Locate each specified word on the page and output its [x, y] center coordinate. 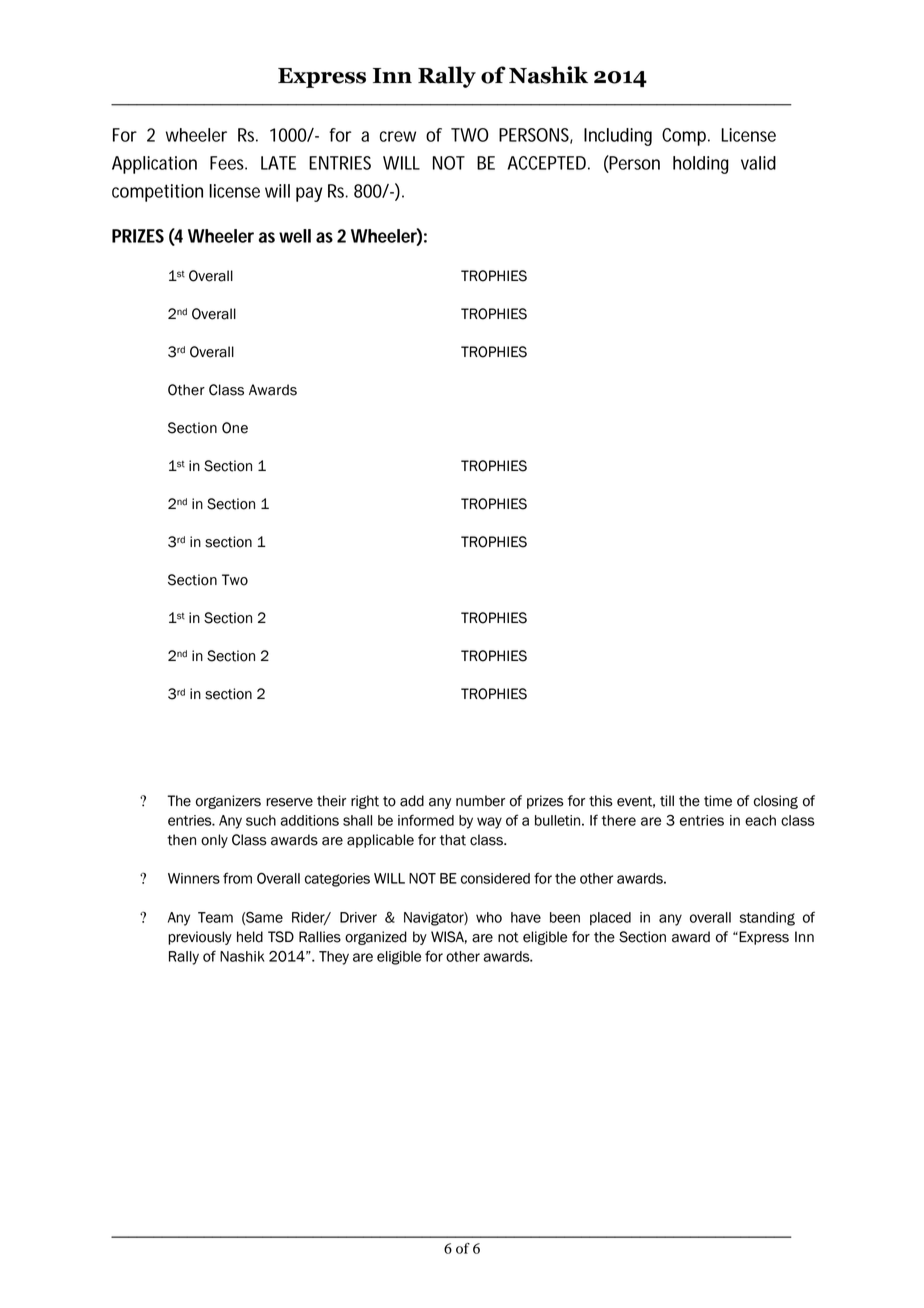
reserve [289, 802]
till [667, 801]
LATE [278, 163]
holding [701, 165]
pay [309, 194]
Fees [228, 163]
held [250, 937]
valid [758, 163]
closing [776, 802]
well [295, 236]
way [489, 823]
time [718, 801]
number [480, 801]
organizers [228, 802]
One [235, 428]
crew [398, 136]
